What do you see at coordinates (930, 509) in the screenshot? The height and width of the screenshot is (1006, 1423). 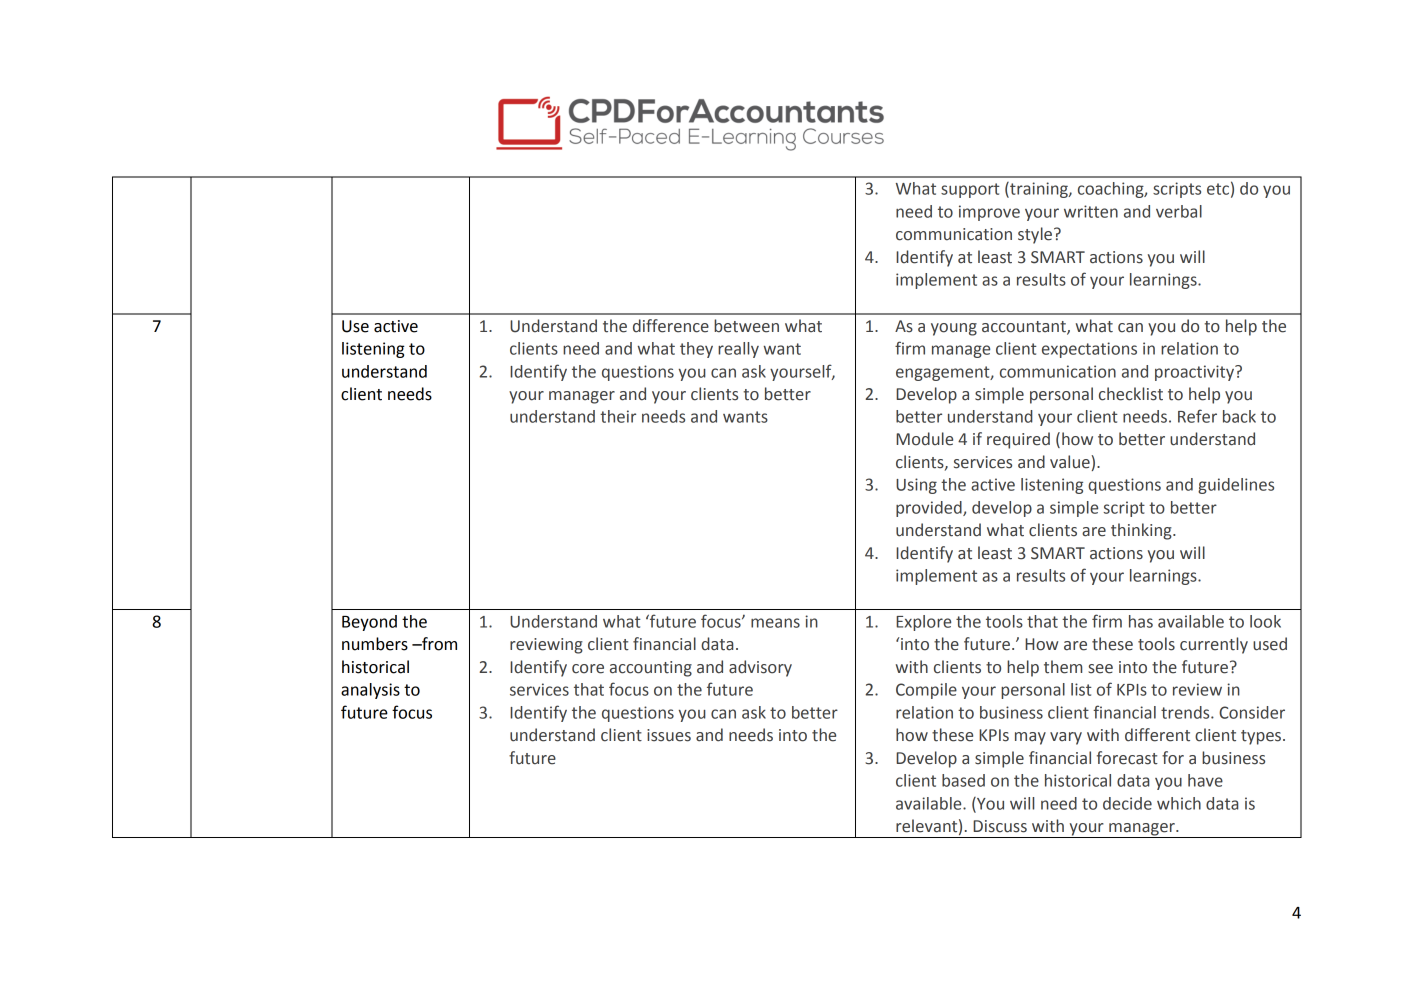 I see `provided` at bounding box center [930, 509].
